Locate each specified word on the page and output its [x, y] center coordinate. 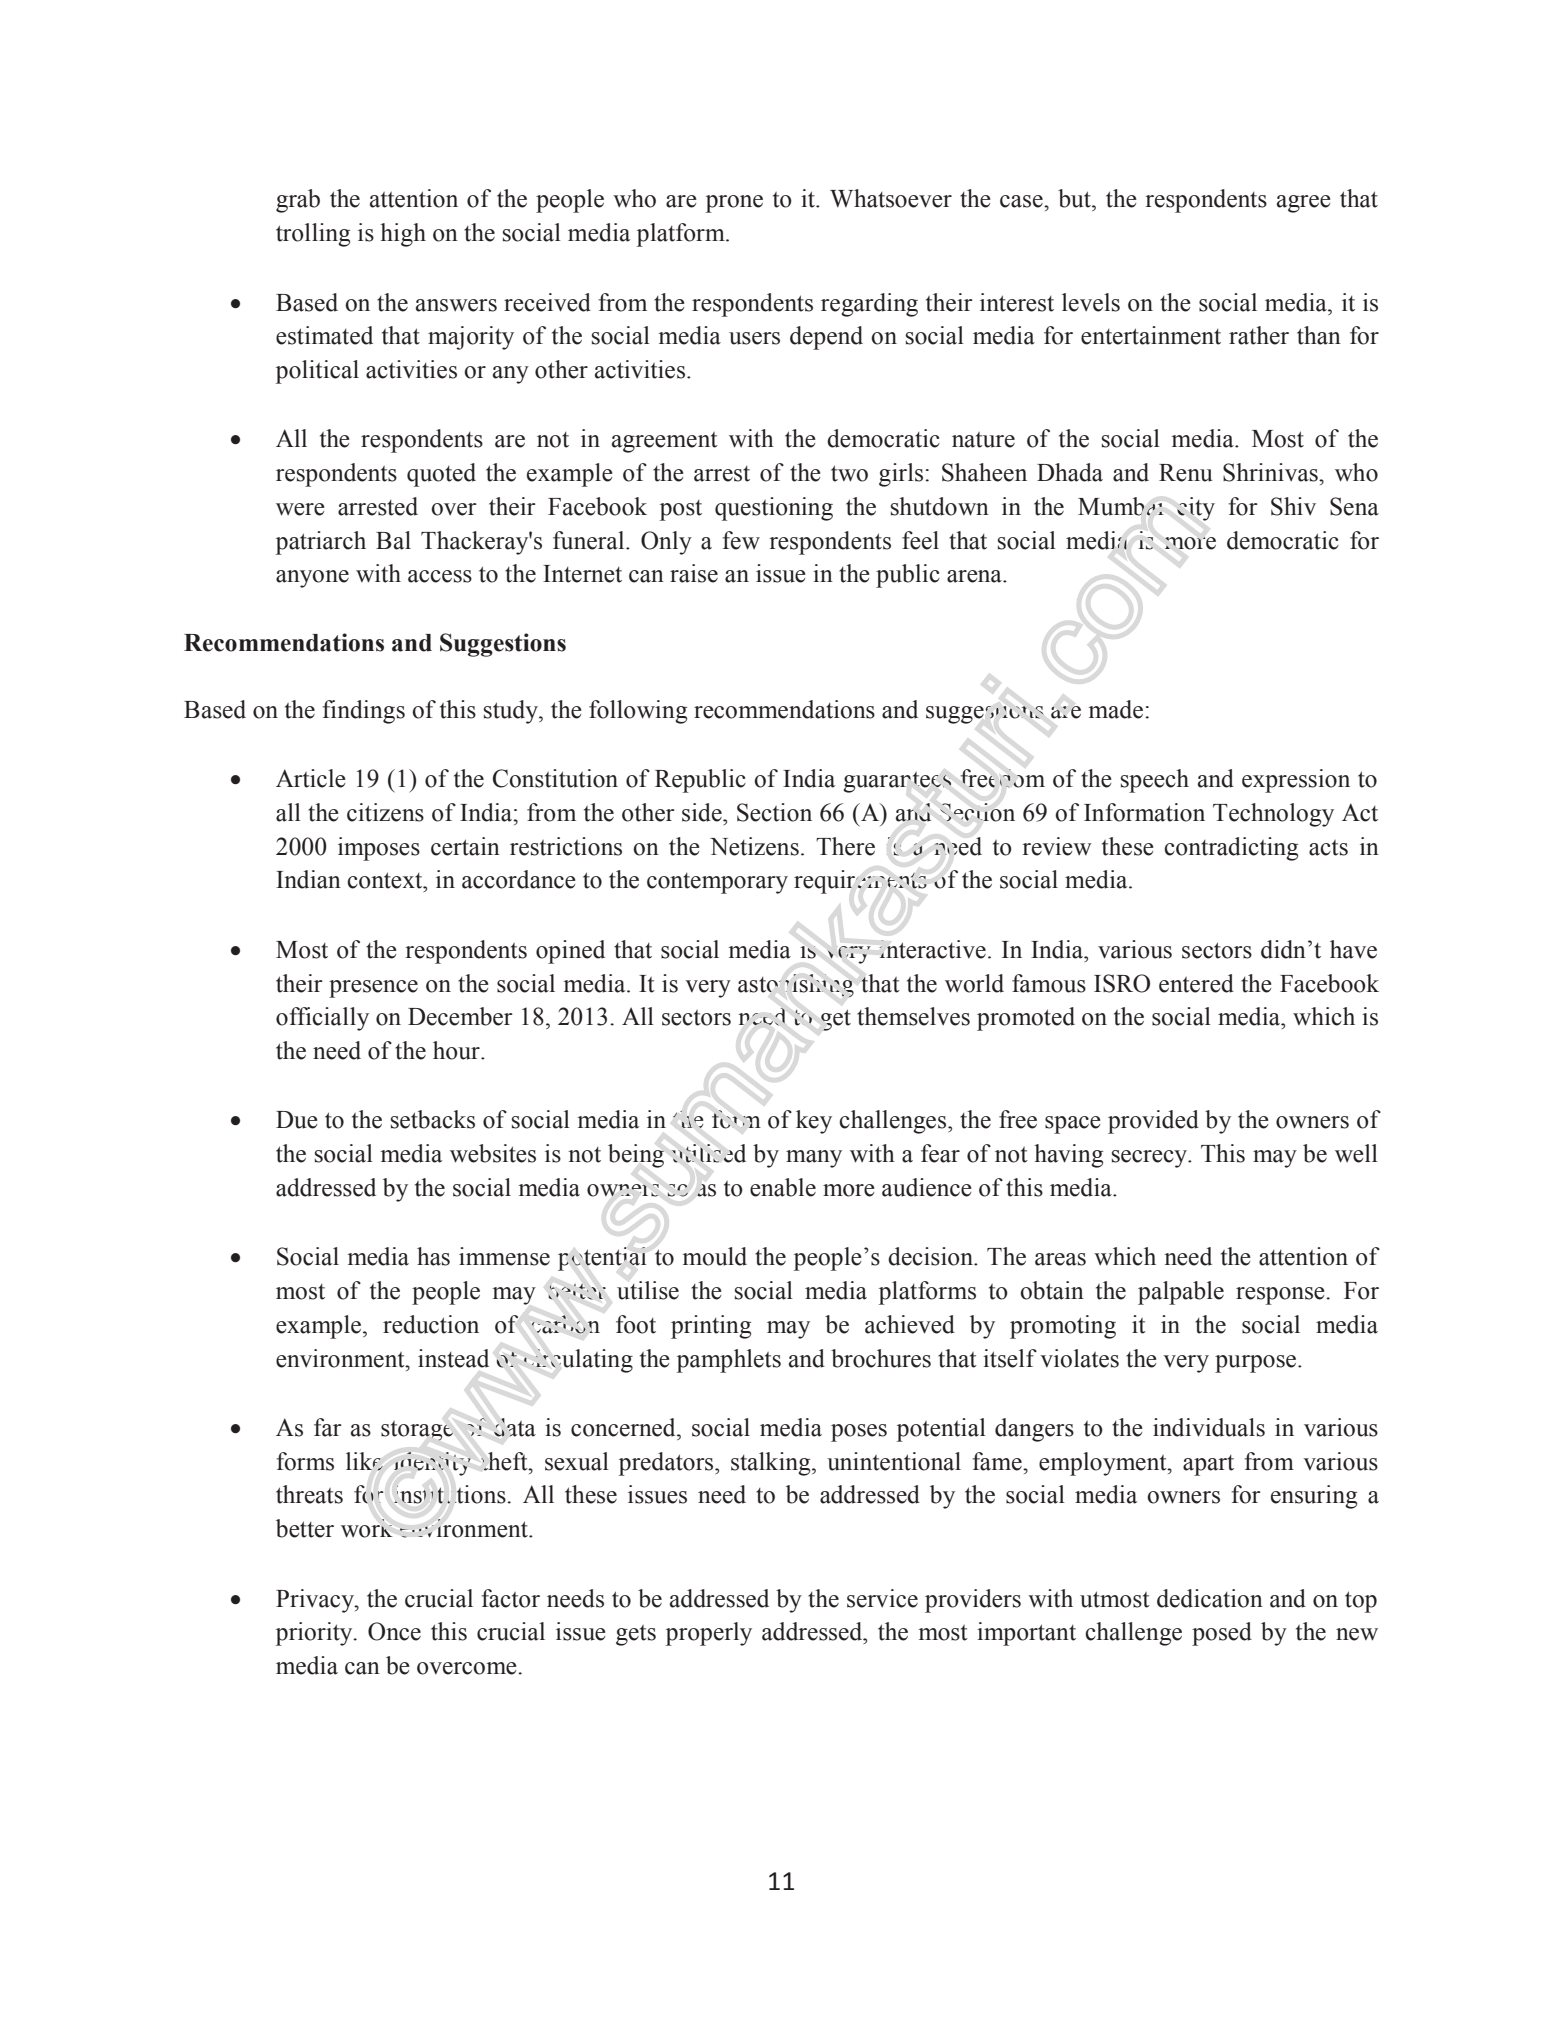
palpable [1181, 1293]
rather [1259, 335]
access [440, 576]
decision [931, 1256]
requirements [860, 882]
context [386, 880]
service [882, 1598]
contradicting [1231, 849]
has [433, 1256]
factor [510, 1598]
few [741, 540]
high [403, 235]
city [1196, 509]
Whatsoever [891, 198]
